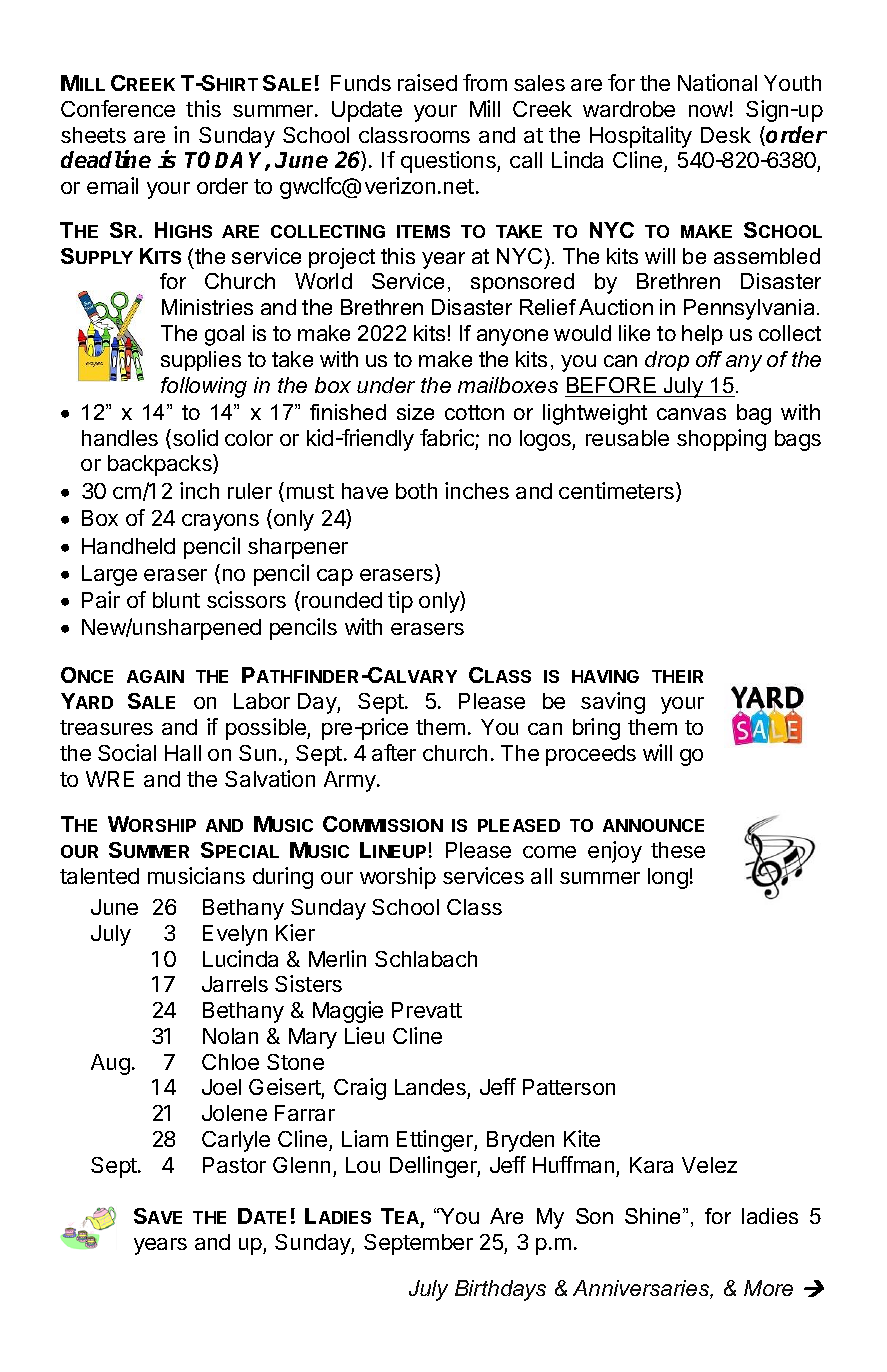  I want to click on Birthdays, so click(500, 1290).
